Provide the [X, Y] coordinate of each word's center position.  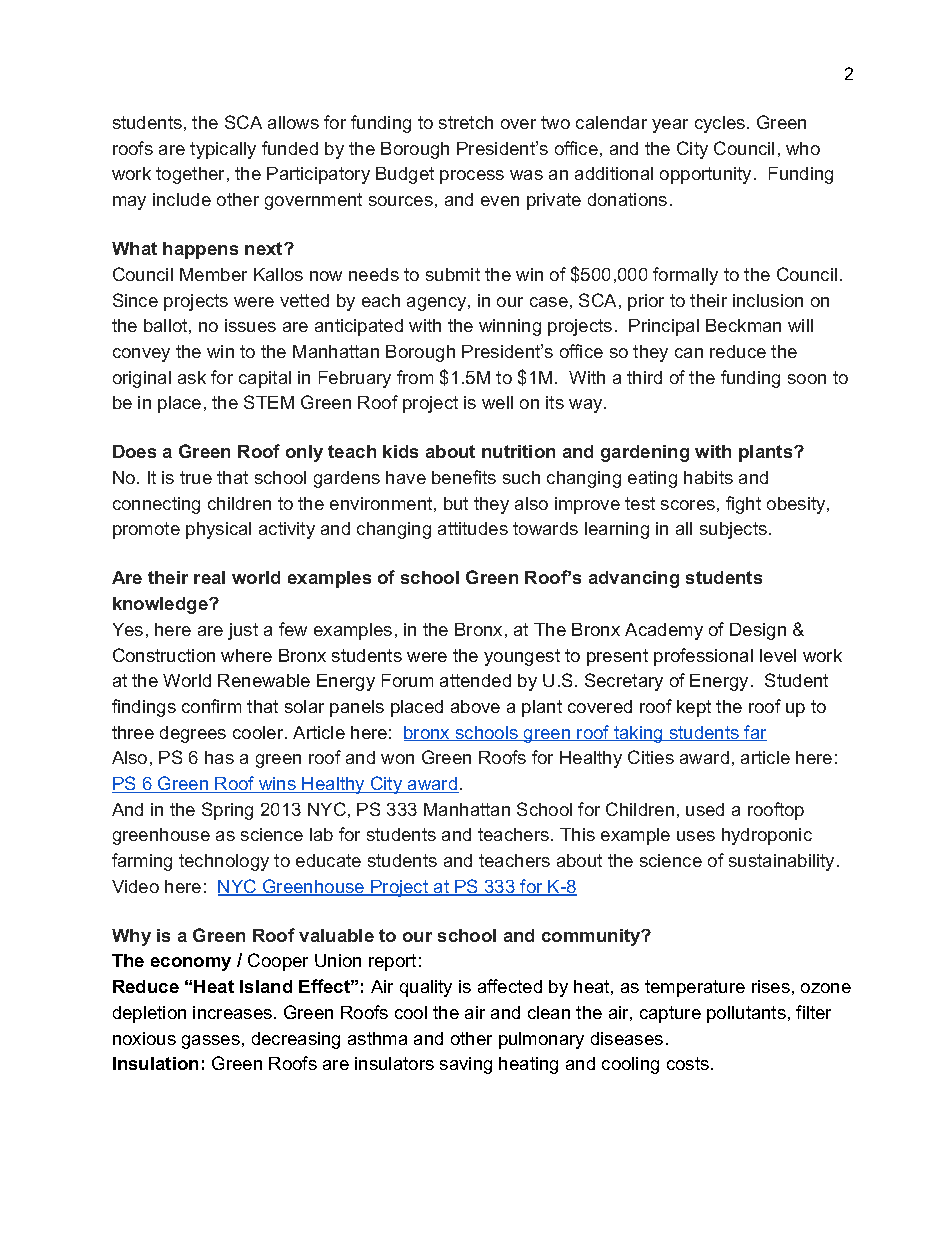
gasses [211, 1042]
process [472, 177]
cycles [721, 124]
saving [466, 1065]
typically [223, 150]
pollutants [746, 1014]
